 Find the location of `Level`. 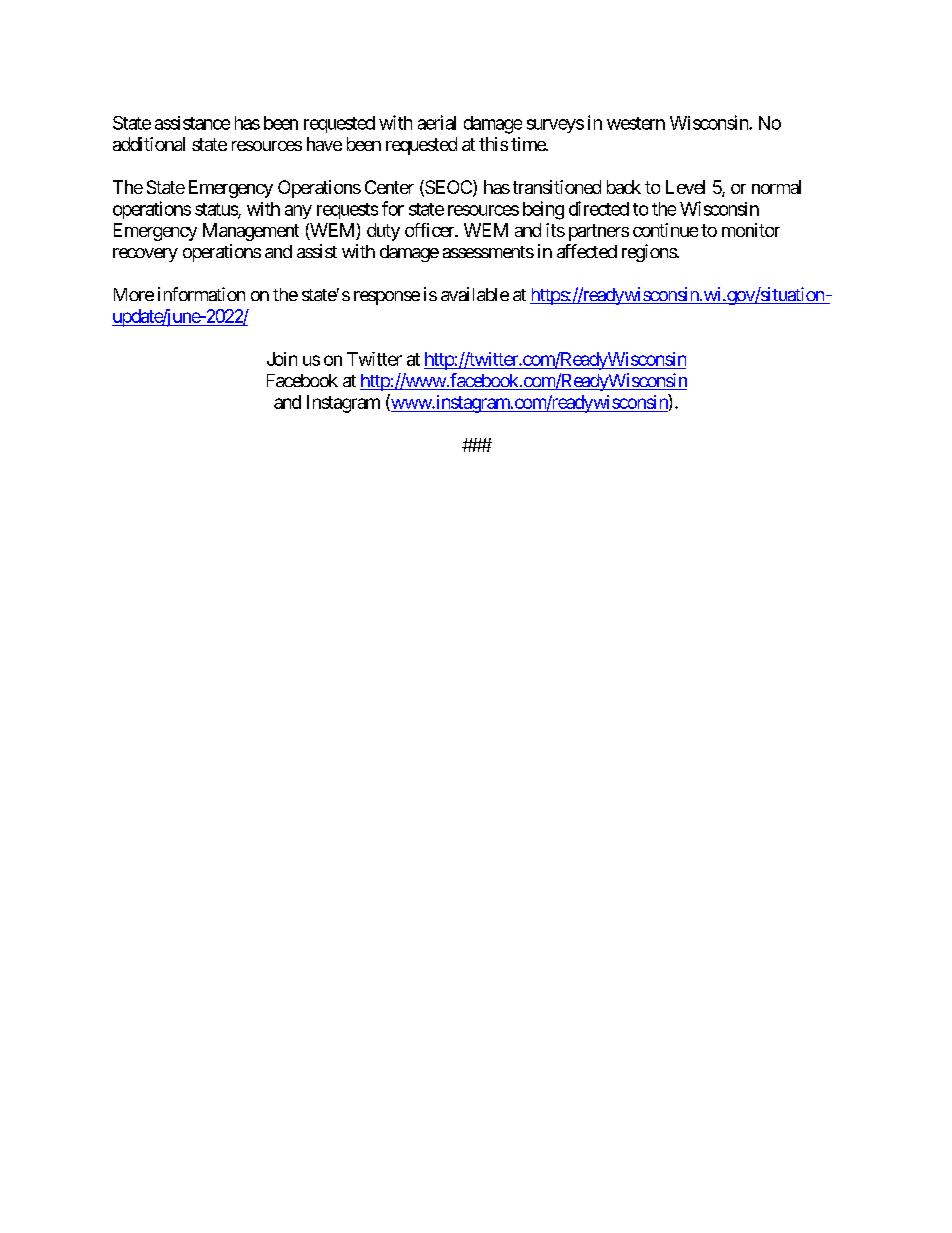

Level is located at coordinates (685, 187).
